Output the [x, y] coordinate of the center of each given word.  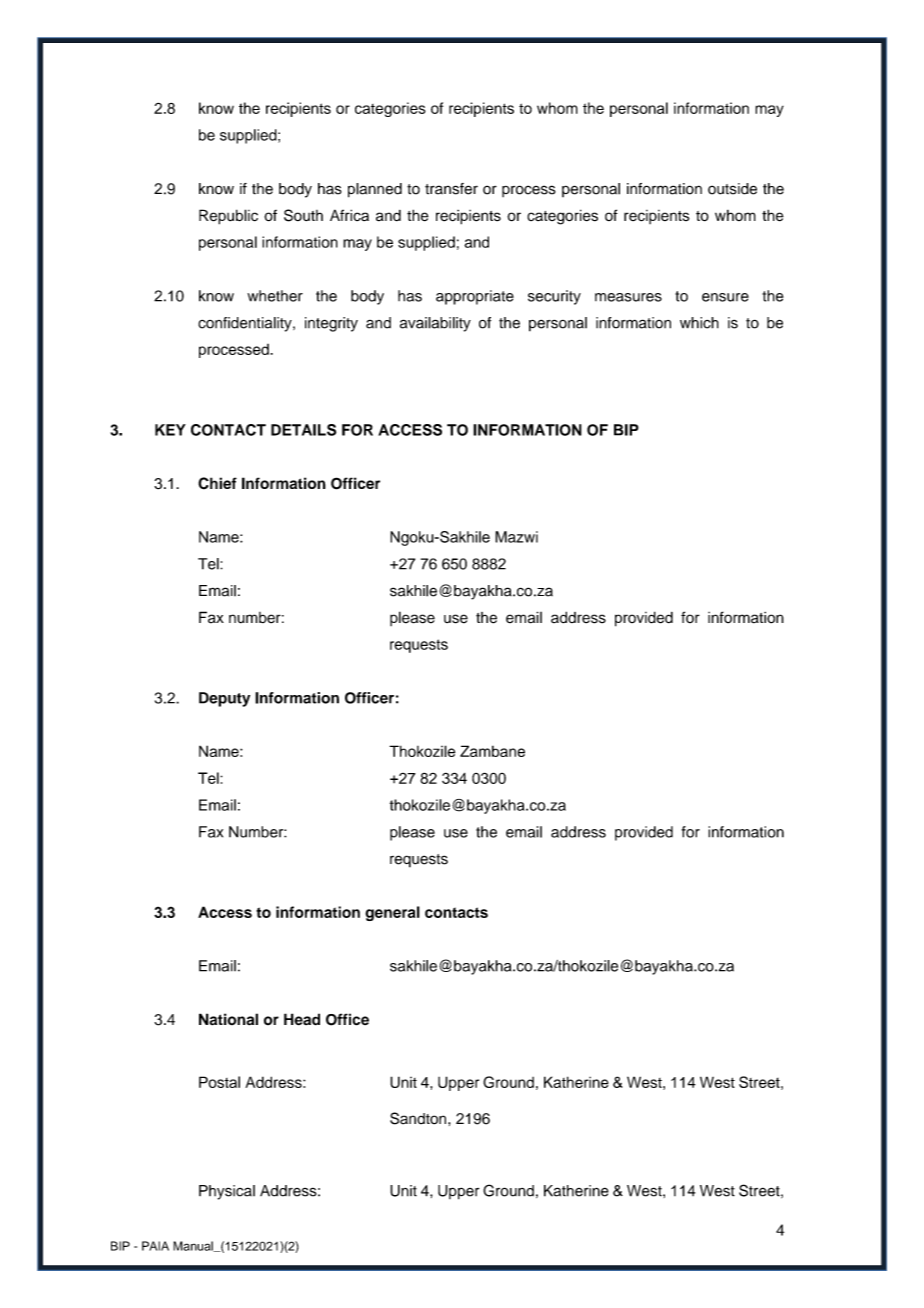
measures [628, 297]
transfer [451, 189]
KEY [170, 430]
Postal [219, 1082]
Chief [217, 483]
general [392, 913]
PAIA [155, 1246]
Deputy [224, 699]
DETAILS [303, 430]
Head [302, 1019]
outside [732, 189]
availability [435, 324]
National [228, 1019]
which [699, 323]
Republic [228, 217]
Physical [227, 1192]
